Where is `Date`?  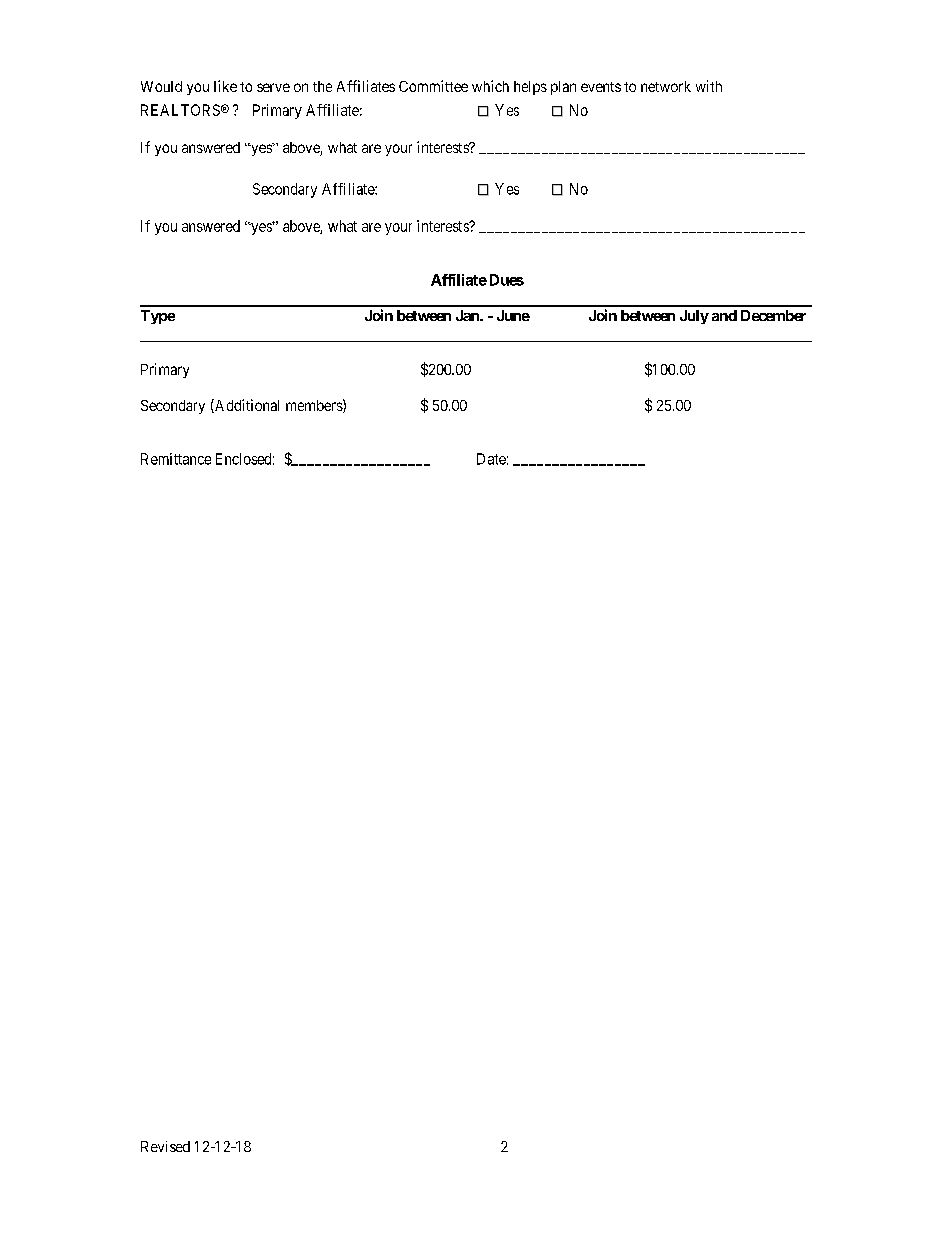 Date is located at coordinates (491, 459).
